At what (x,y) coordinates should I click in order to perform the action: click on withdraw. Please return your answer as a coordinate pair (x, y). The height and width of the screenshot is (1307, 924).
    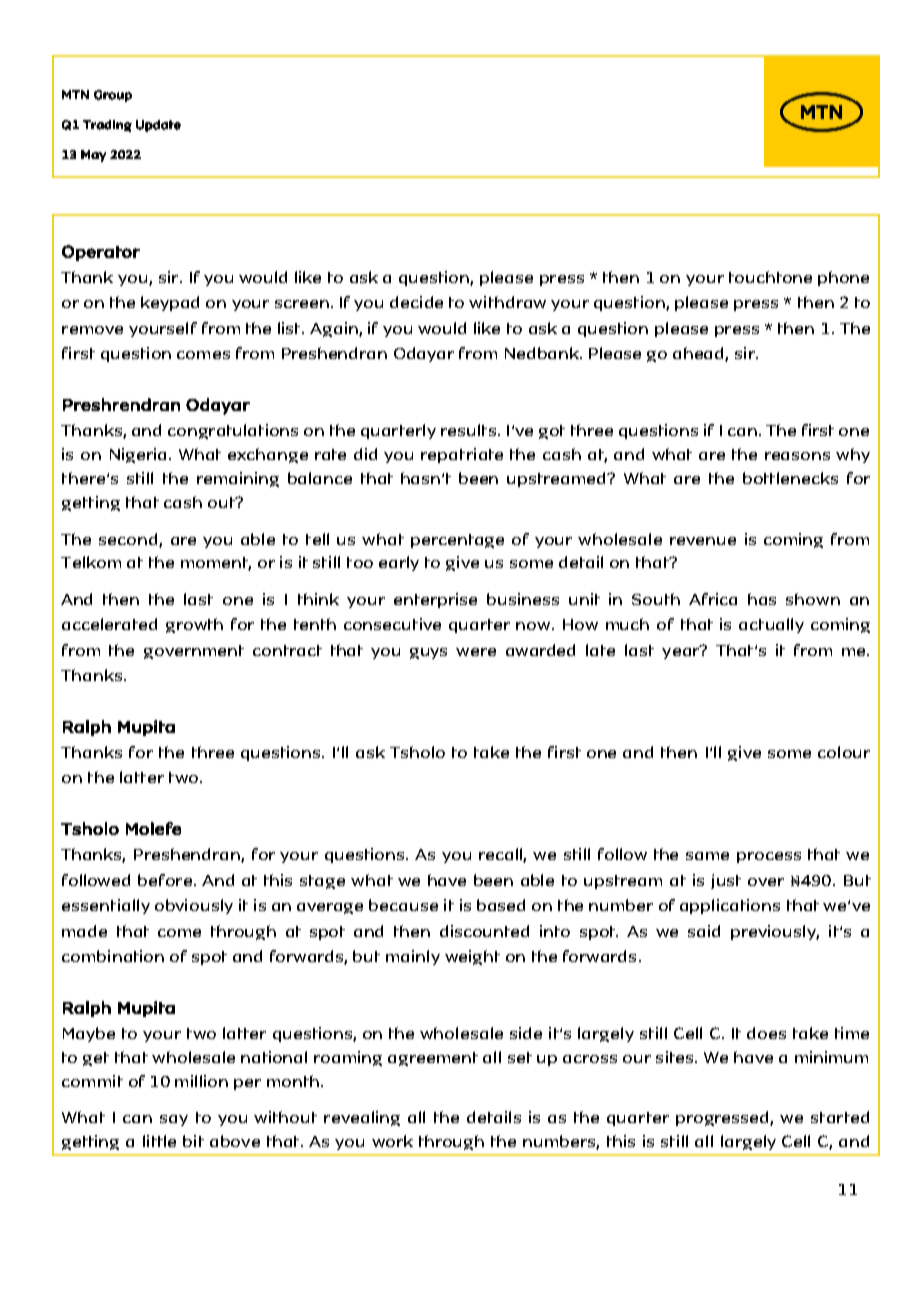
    Looking at the image, I should click on (507, 302).
